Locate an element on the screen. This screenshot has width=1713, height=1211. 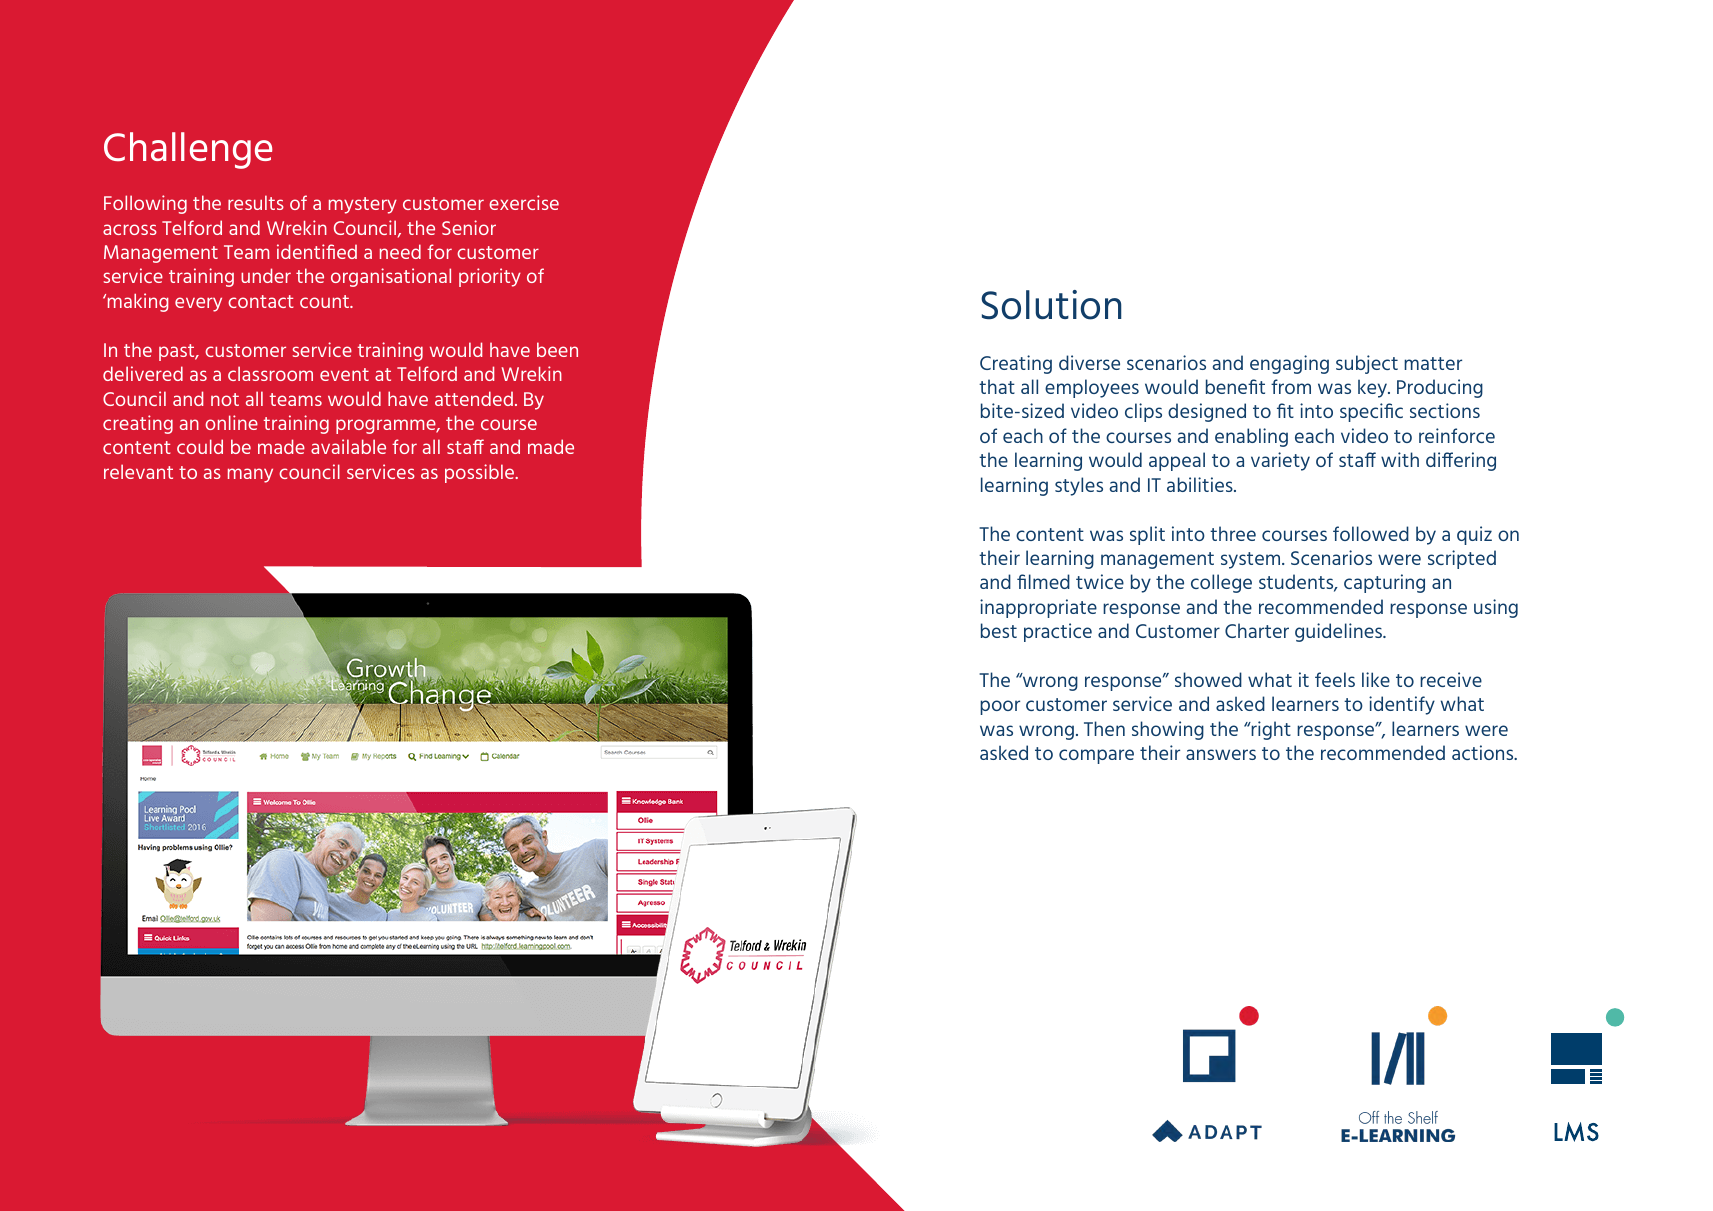
variety is located at coordinates (1280, 461).
